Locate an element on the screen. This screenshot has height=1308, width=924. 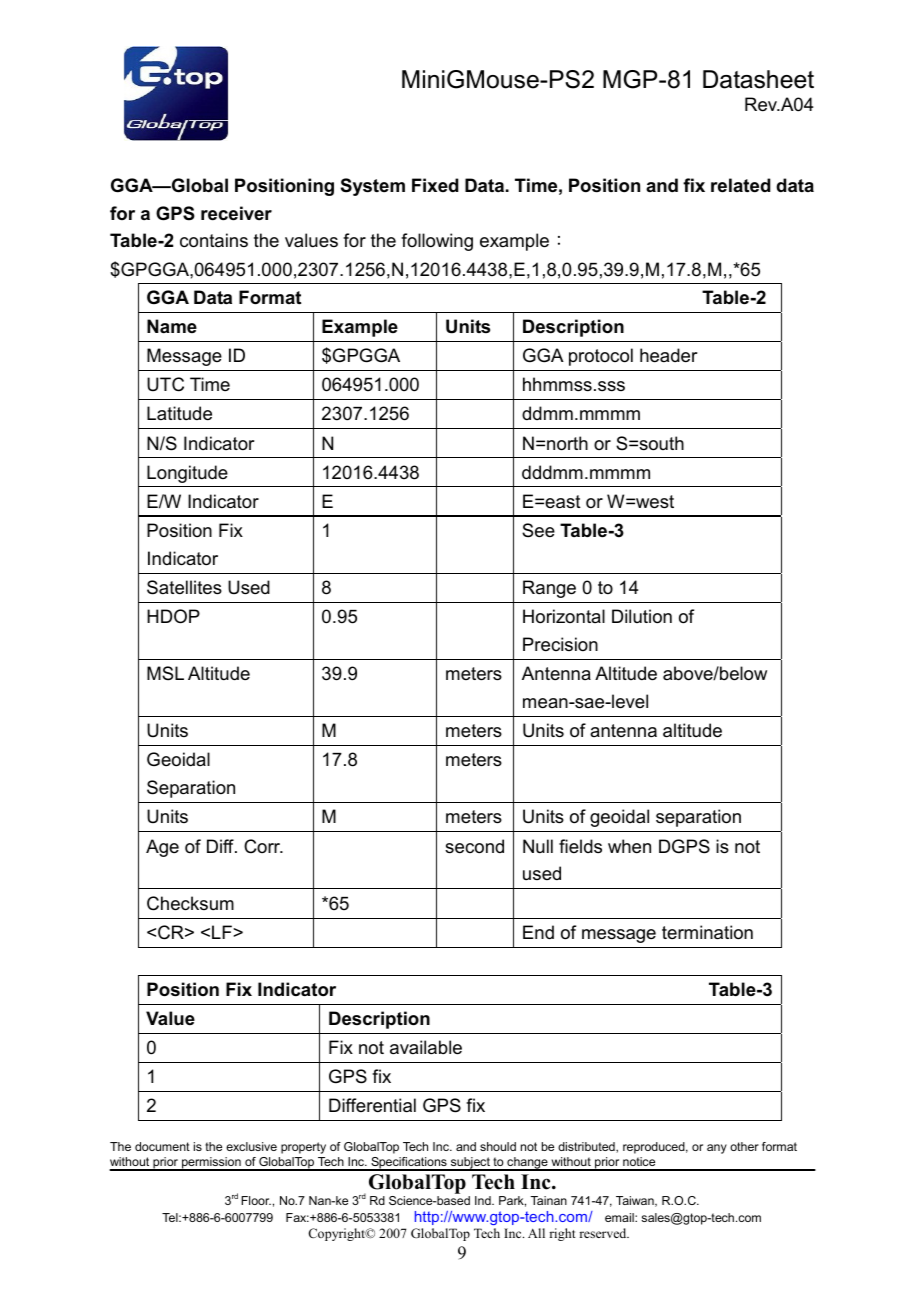
Precision is located at coordinates (560, 644).
